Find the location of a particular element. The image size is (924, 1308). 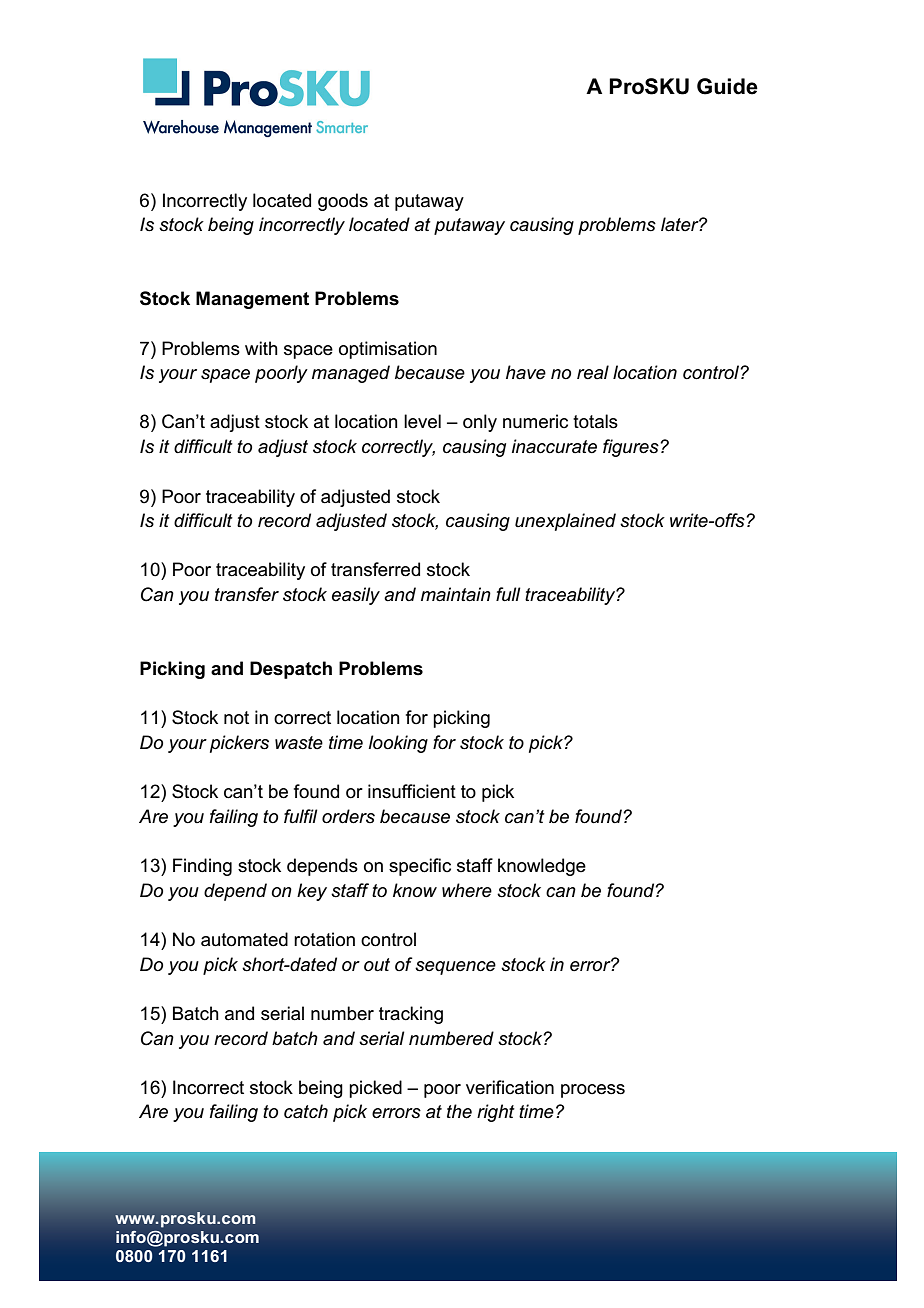

maintain is located at coordinates (456, 594).
